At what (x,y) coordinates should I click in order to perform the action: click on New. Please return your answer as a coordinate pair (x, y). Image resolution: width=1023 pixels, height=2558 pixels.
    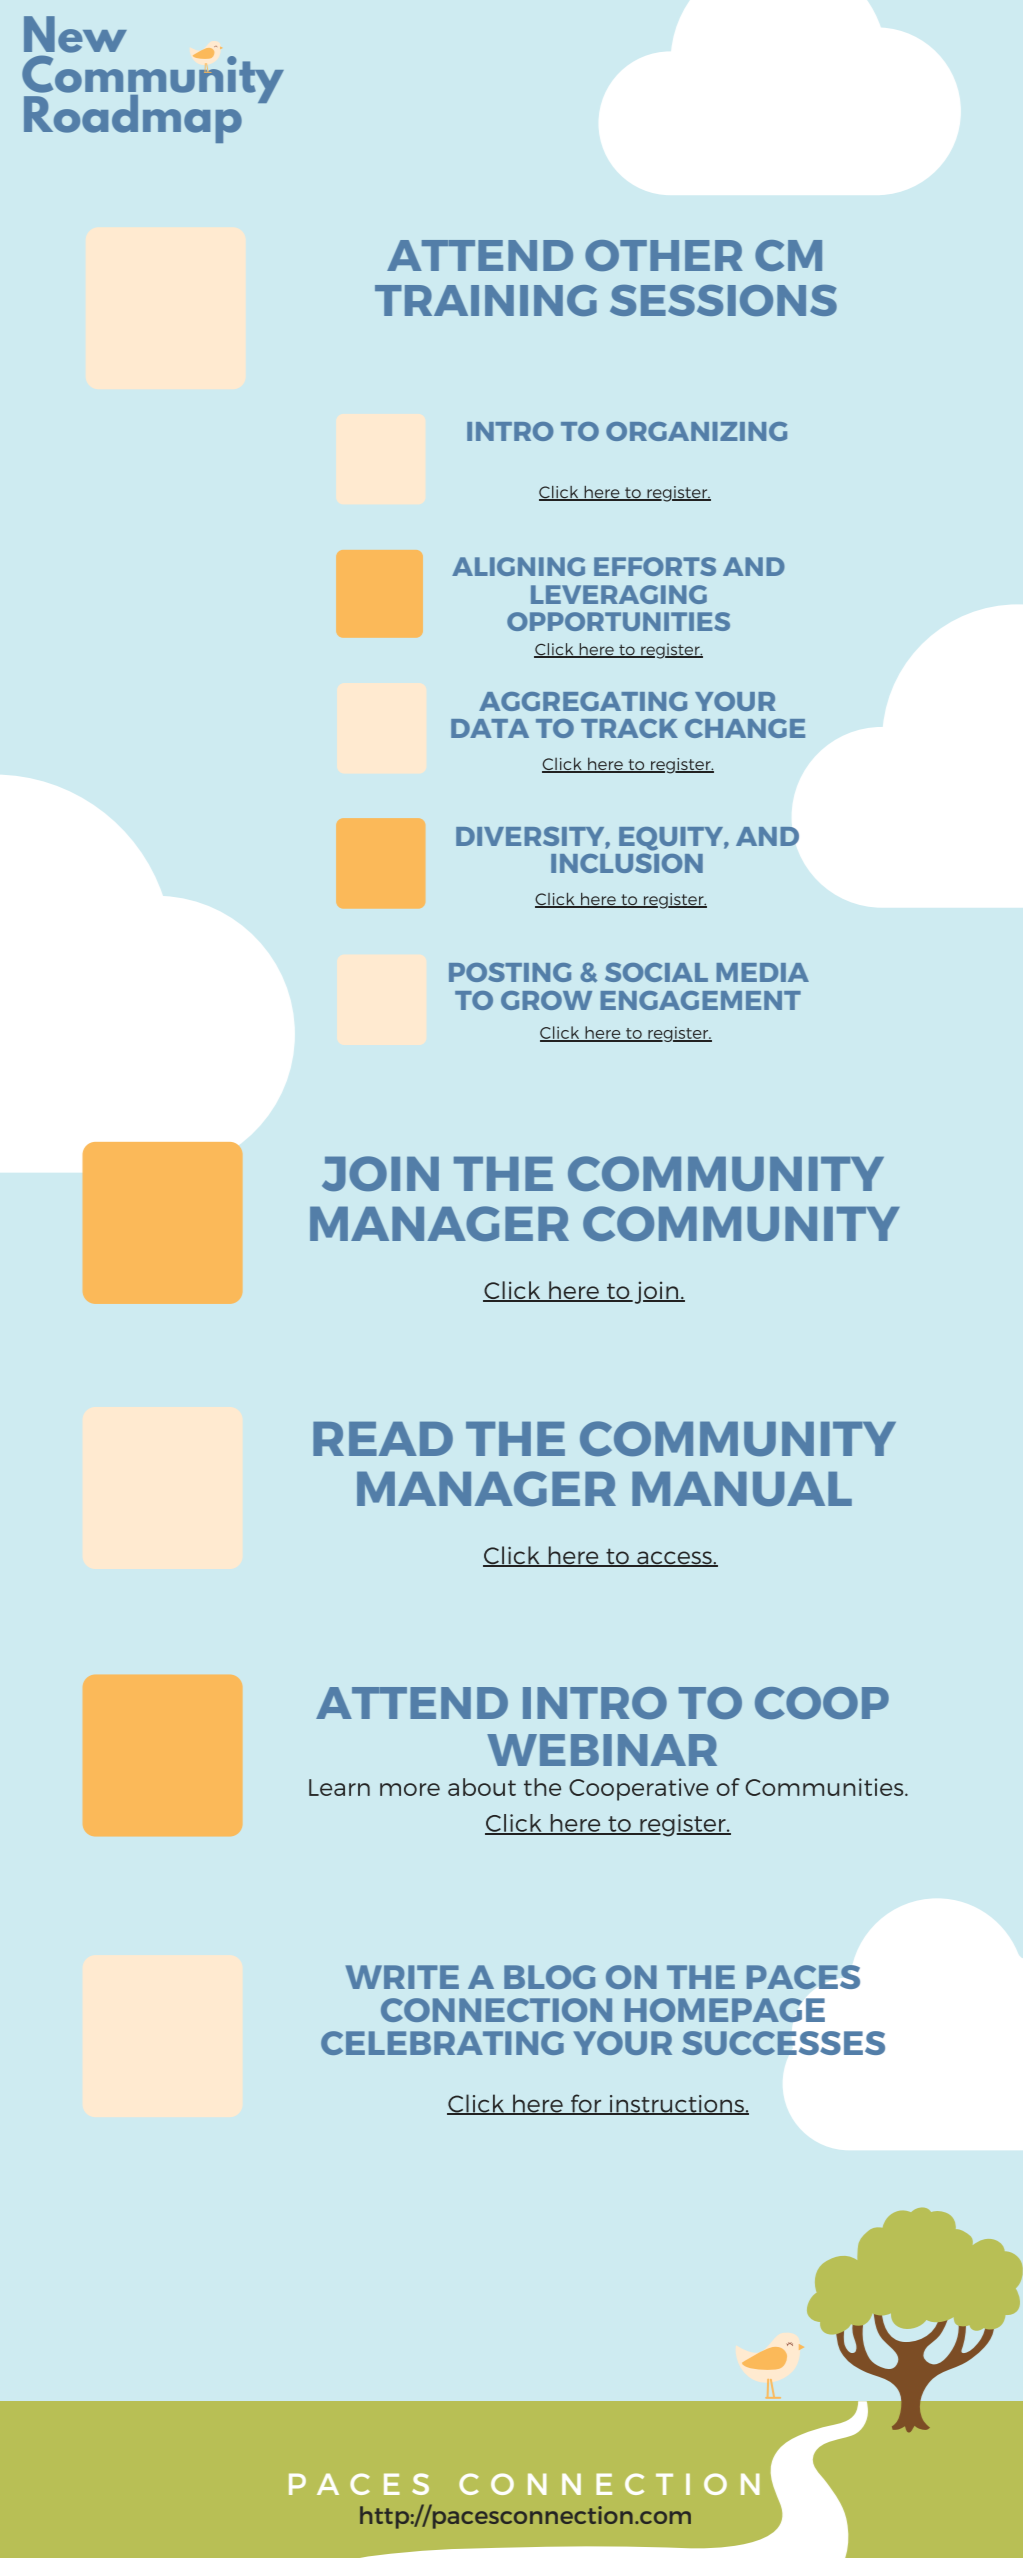
    Looking at the image, I should click on (75, 34).
